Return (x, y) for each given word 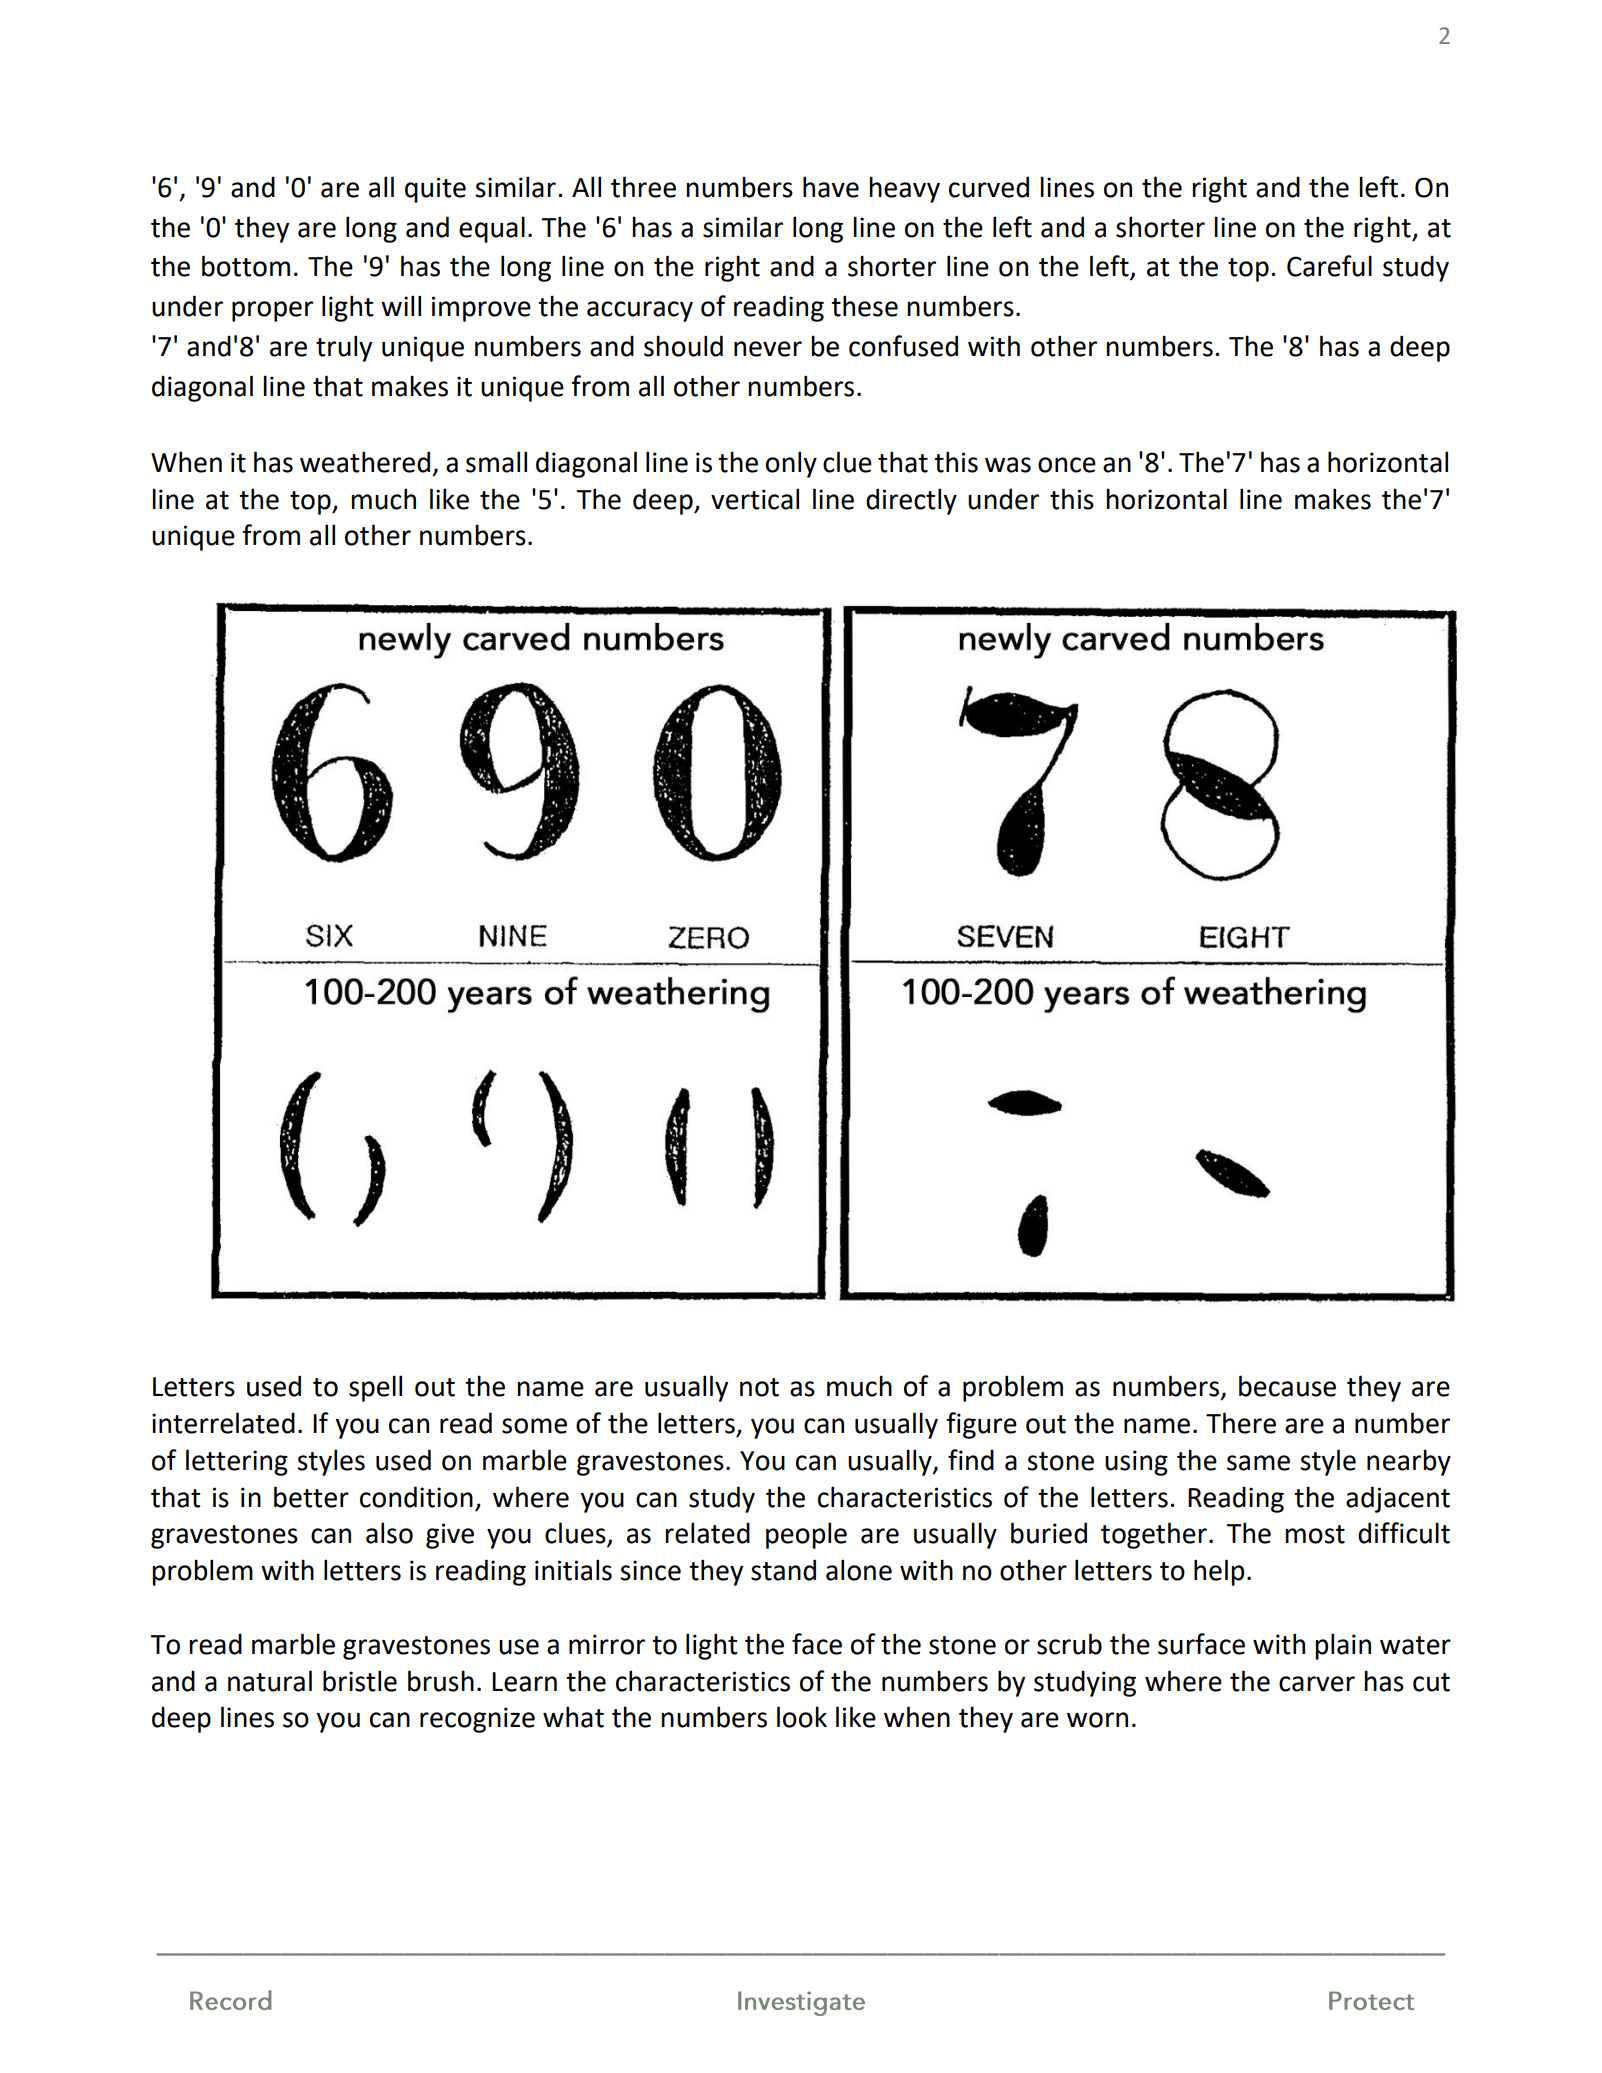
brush (441, 1681)
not (759, 1387)
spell (375, 1388)
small (496, 462)
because (1287, 1386)
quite (435, 190)
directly (911, 501)
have (831, 187)
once (1067, 465)
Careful (1329, 266)
